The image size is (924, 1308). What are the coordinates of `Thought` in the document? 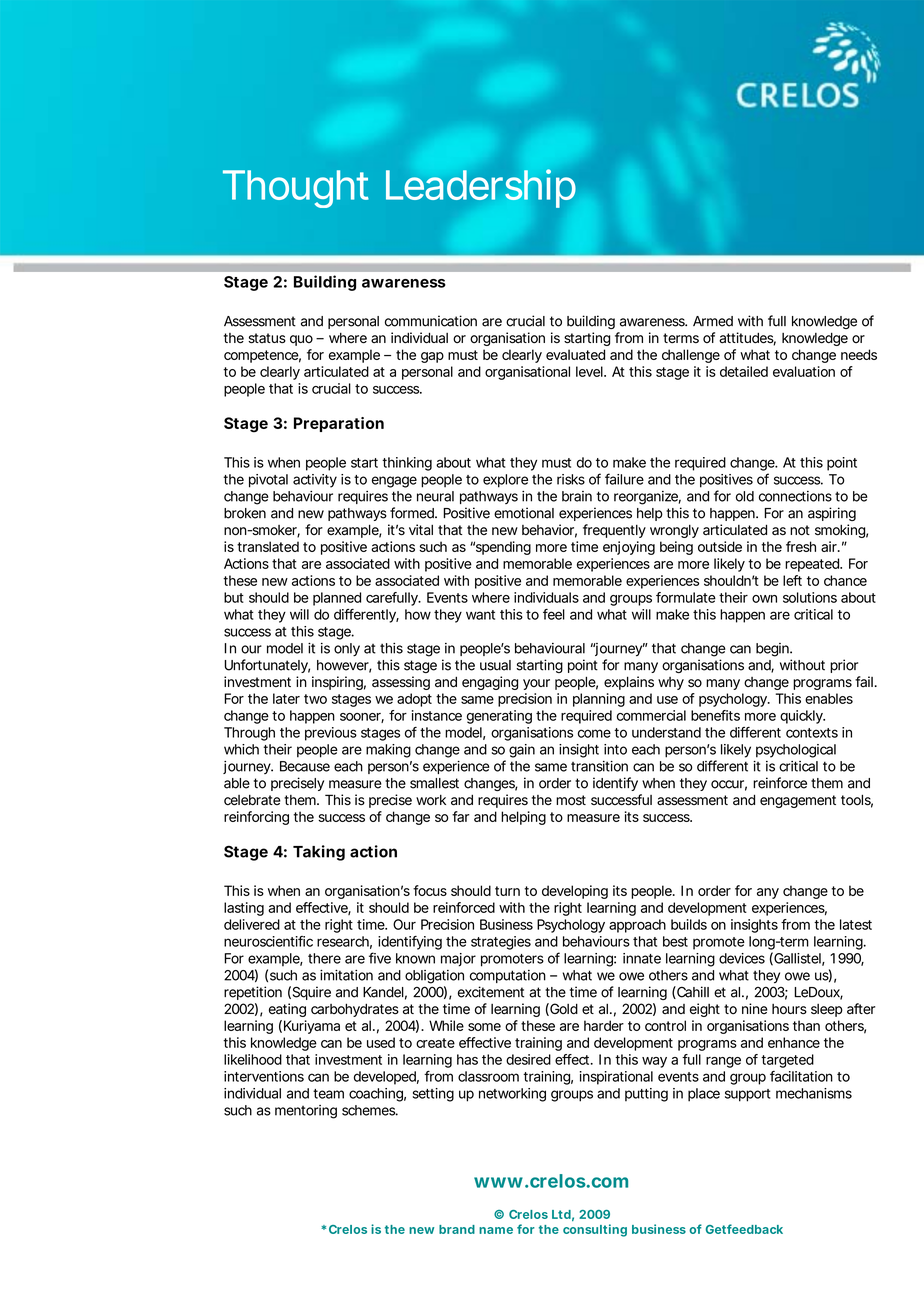 It's located at (296, 189).
